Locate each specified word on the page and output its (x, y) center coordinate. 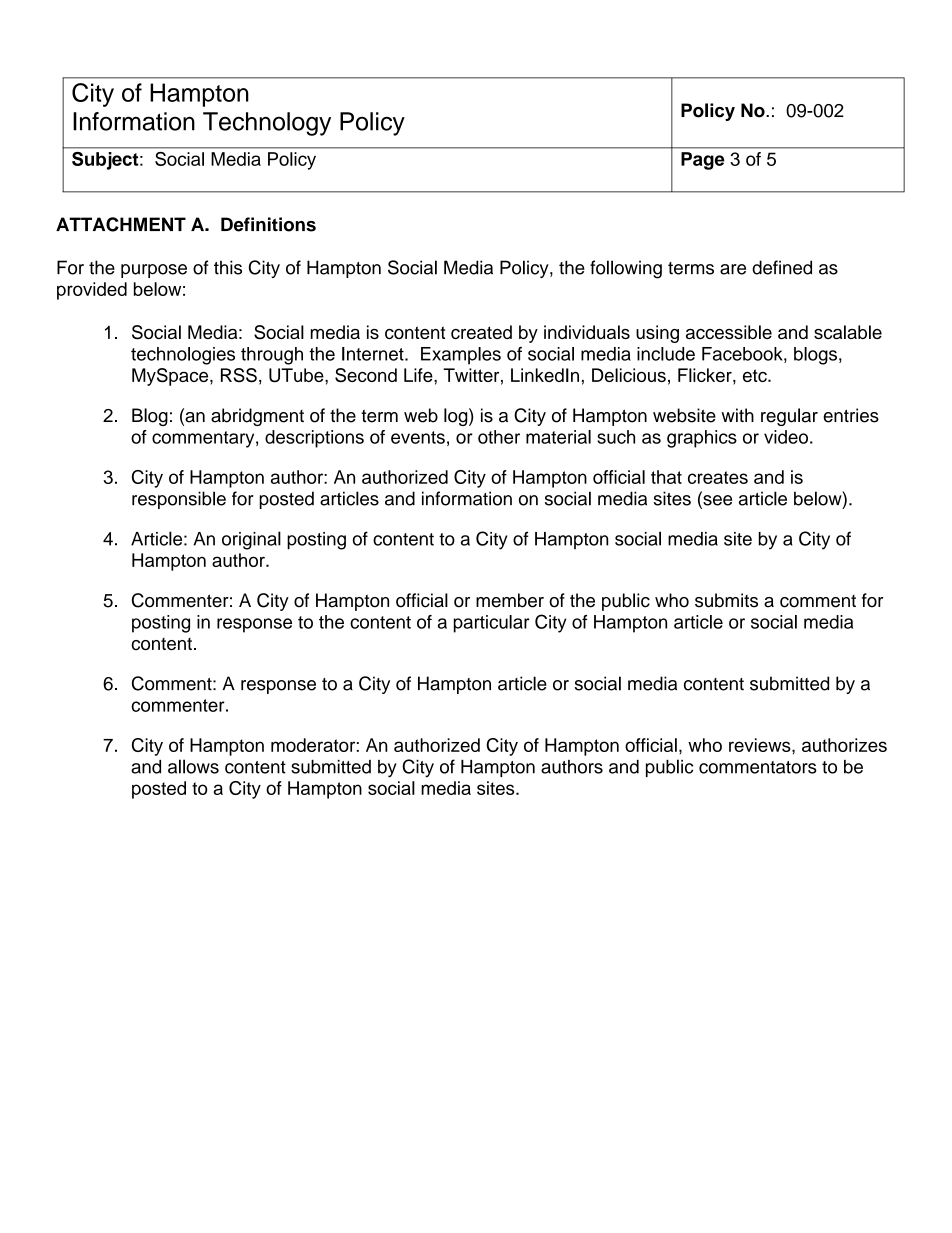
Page (703, 161)
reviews (761, 745)
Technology (267, 124)
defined (782, 267)
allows (193, 766)
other (499, 437)
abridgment (257, 417)
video (786, 437)
